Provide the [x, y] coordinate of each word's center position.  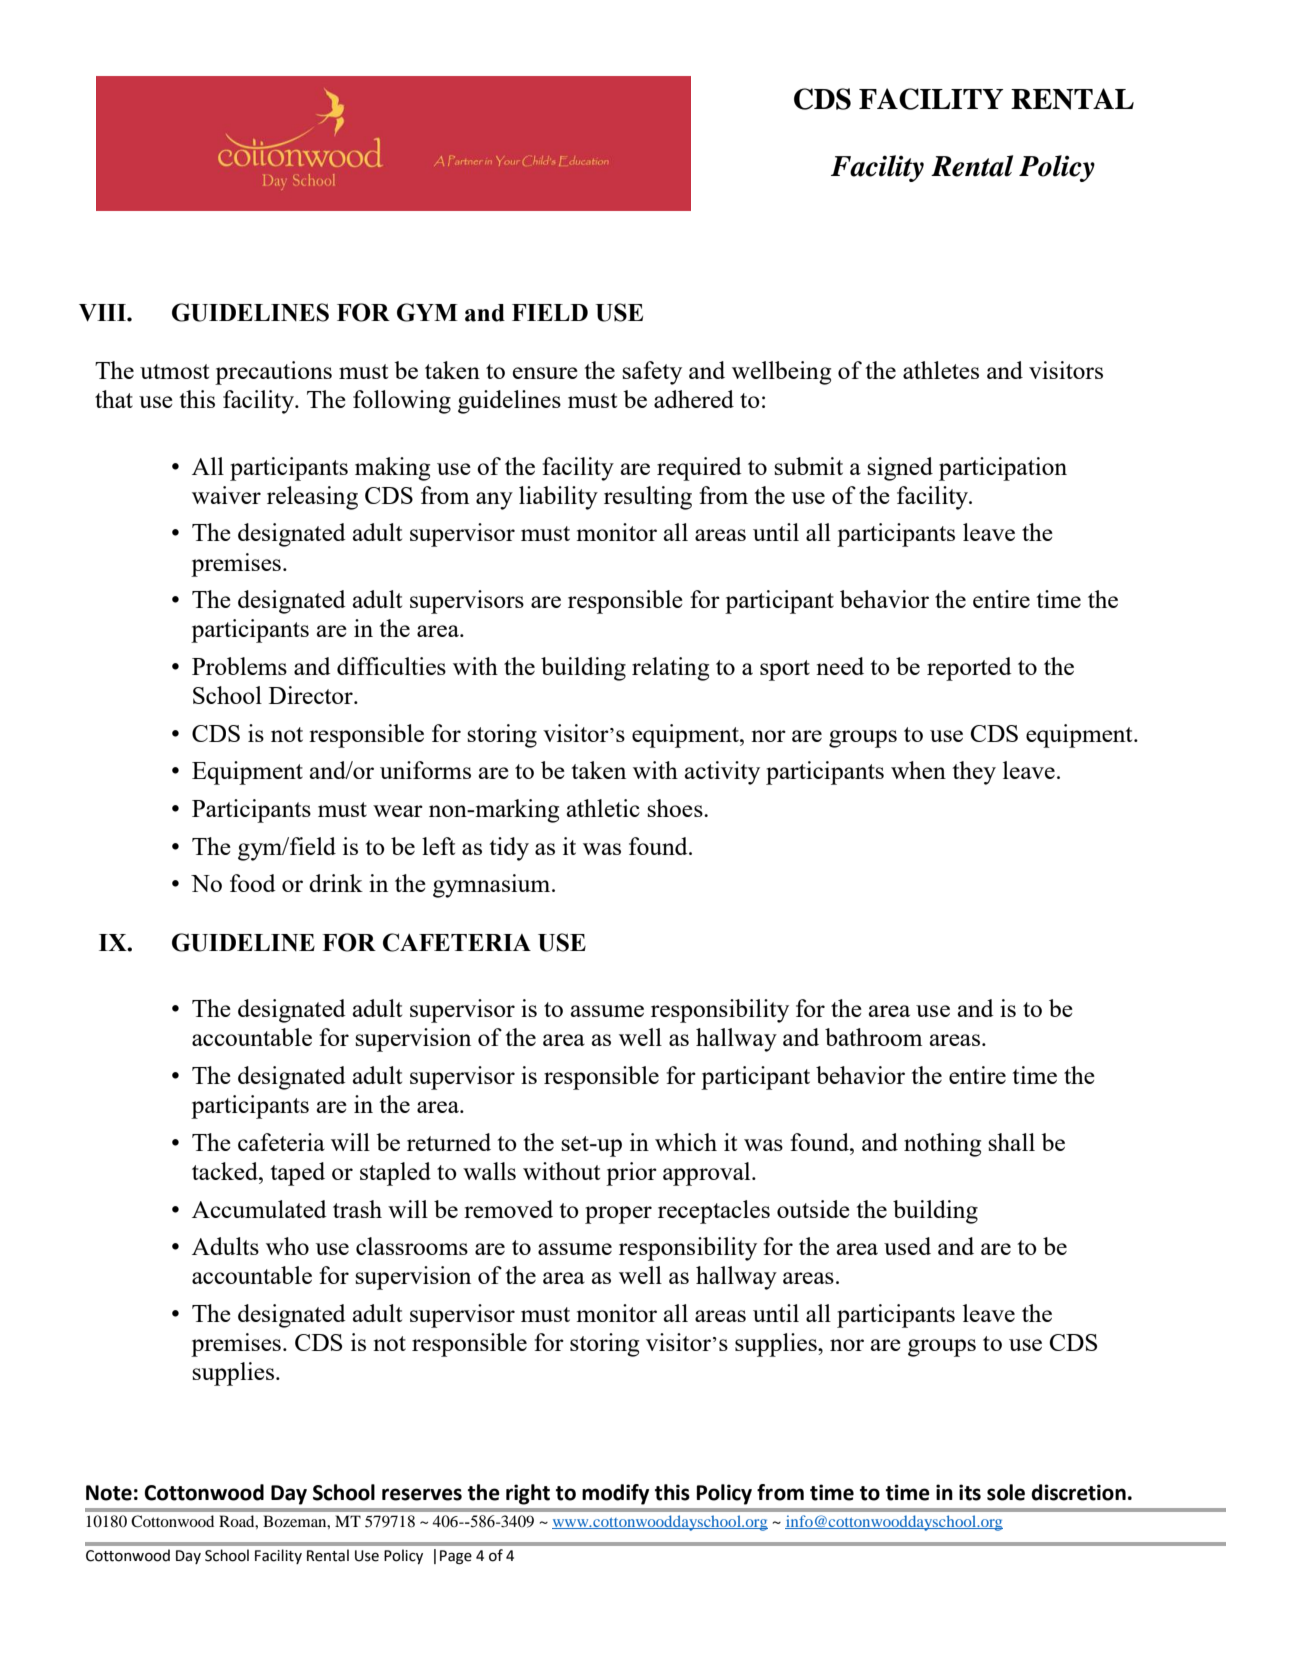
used [907, 1246]
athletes [941, 370]
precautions [273, 373]
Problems [239, 666]
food [253, 883]
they [974, 773]
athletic [603, 808]
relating [670, 669]
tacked [226, 1171]
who [287, 1246]
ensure [545, 373]
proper [618, 1215]
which [686, 1142]
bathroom [873, 1037]
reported [969, 669]
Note [109, 1493]
